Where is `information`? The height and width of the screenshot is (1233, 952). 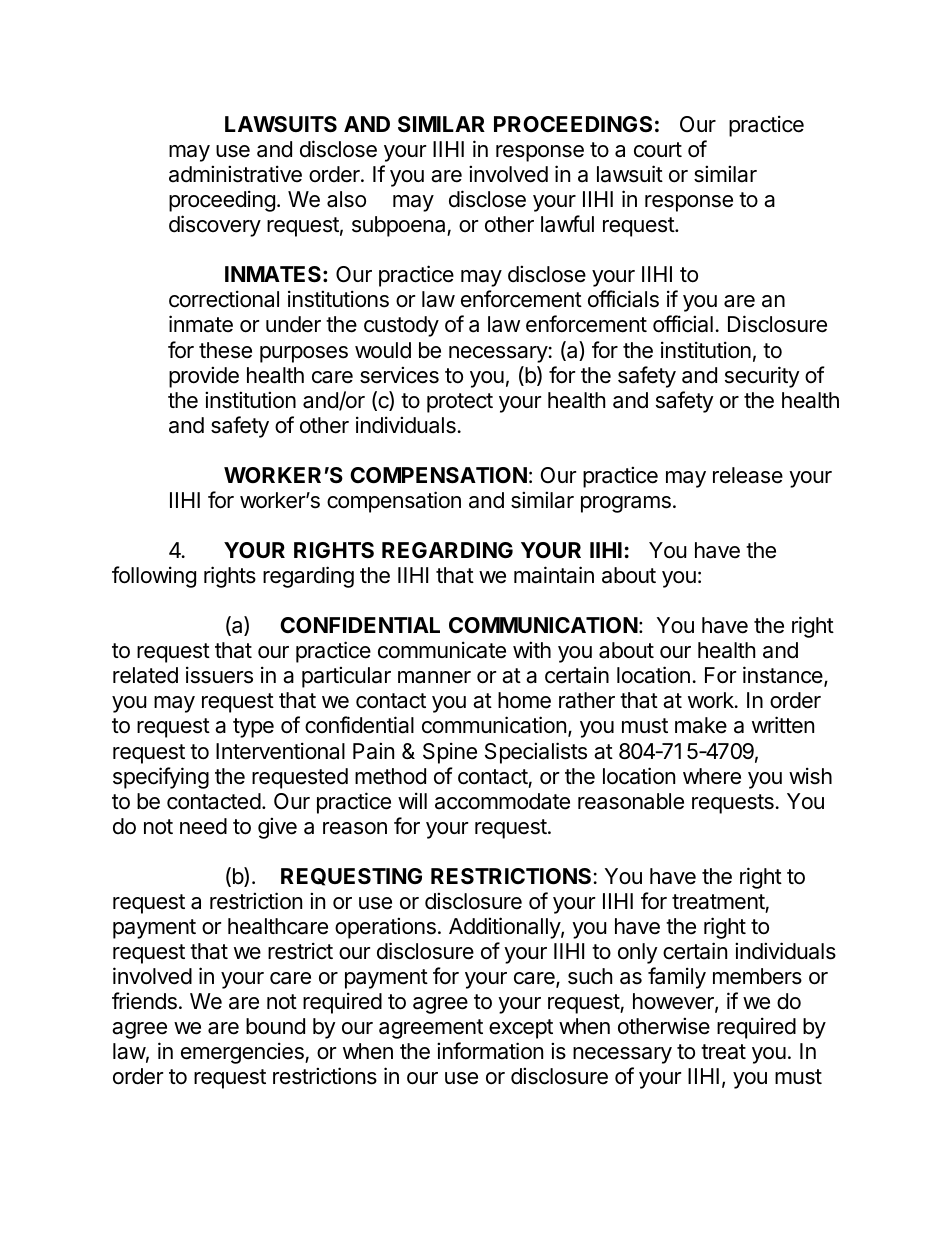 information is located at coordinates (490, 1051).
